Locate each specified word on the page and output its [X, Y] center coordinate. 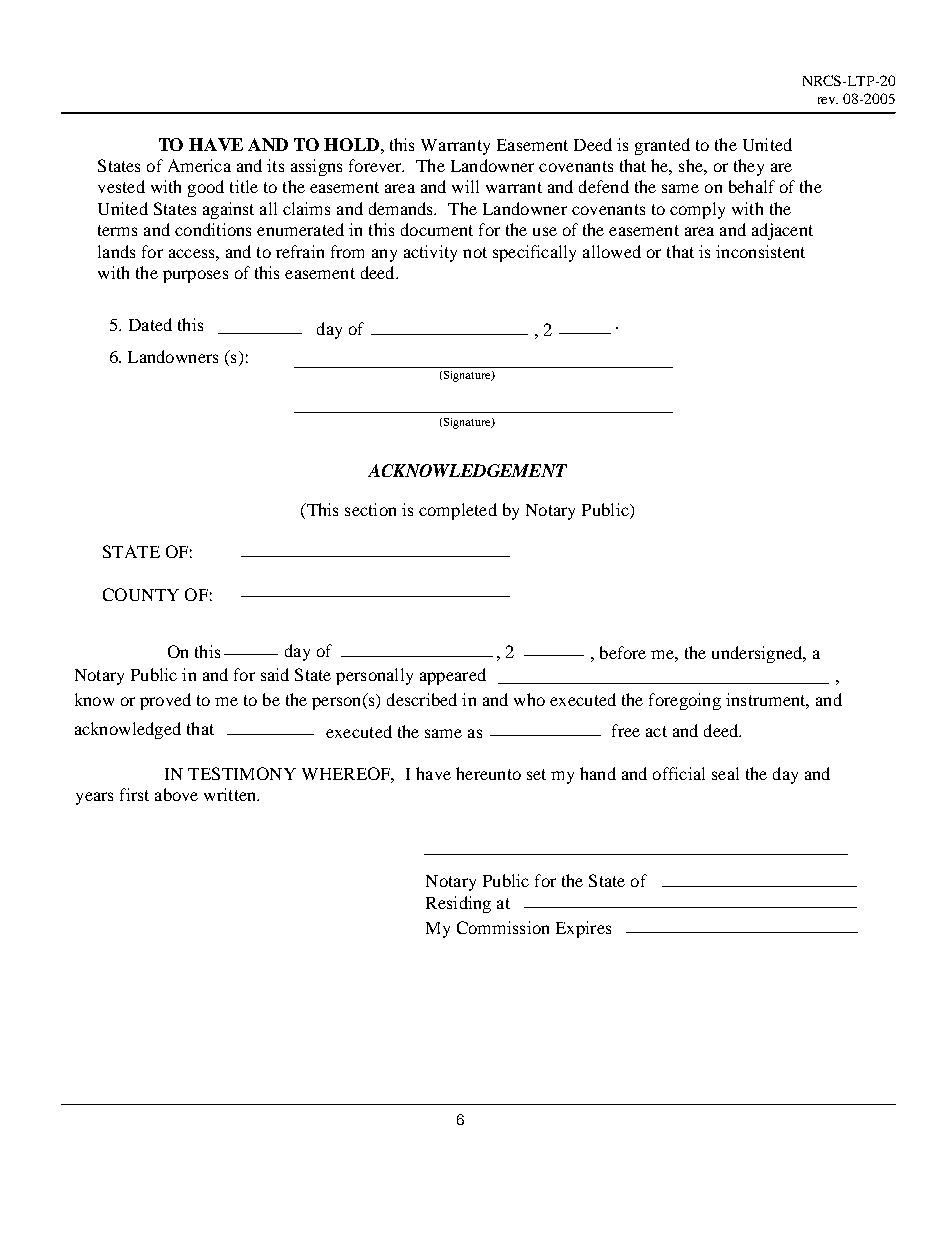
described [422, 699]
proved [165, 701]
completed [458, 511]
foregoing [685, 701]
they [749, 167]
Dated [150, 324]
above [176, 794]
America [199, 165]
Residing [458, 904]
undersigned [758, 654]
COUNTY [141, 594]
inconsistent [760, 251]
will [465, 186]
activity [430, 253]
